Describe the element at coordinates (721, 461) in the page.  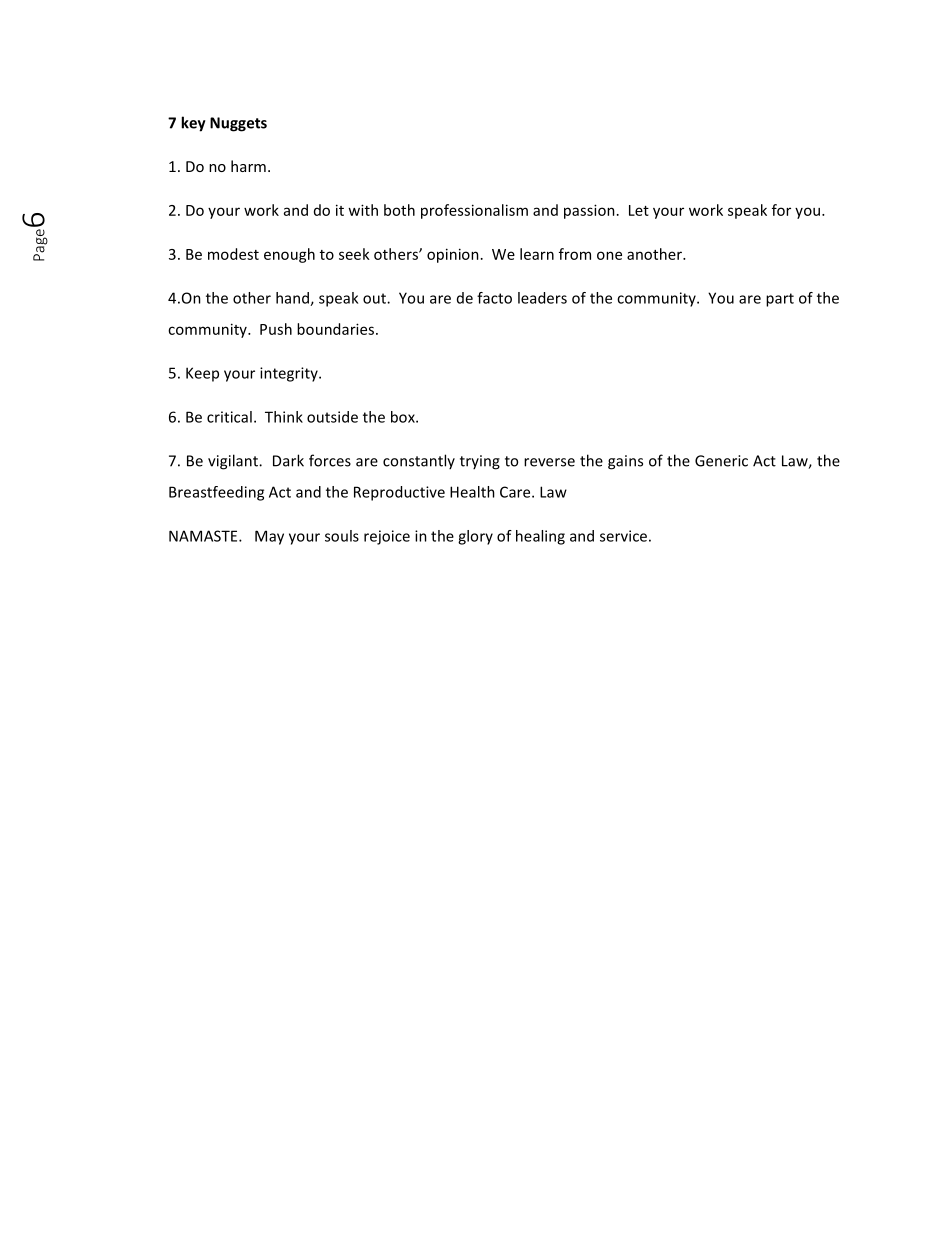
I see `Generic` at that location.
